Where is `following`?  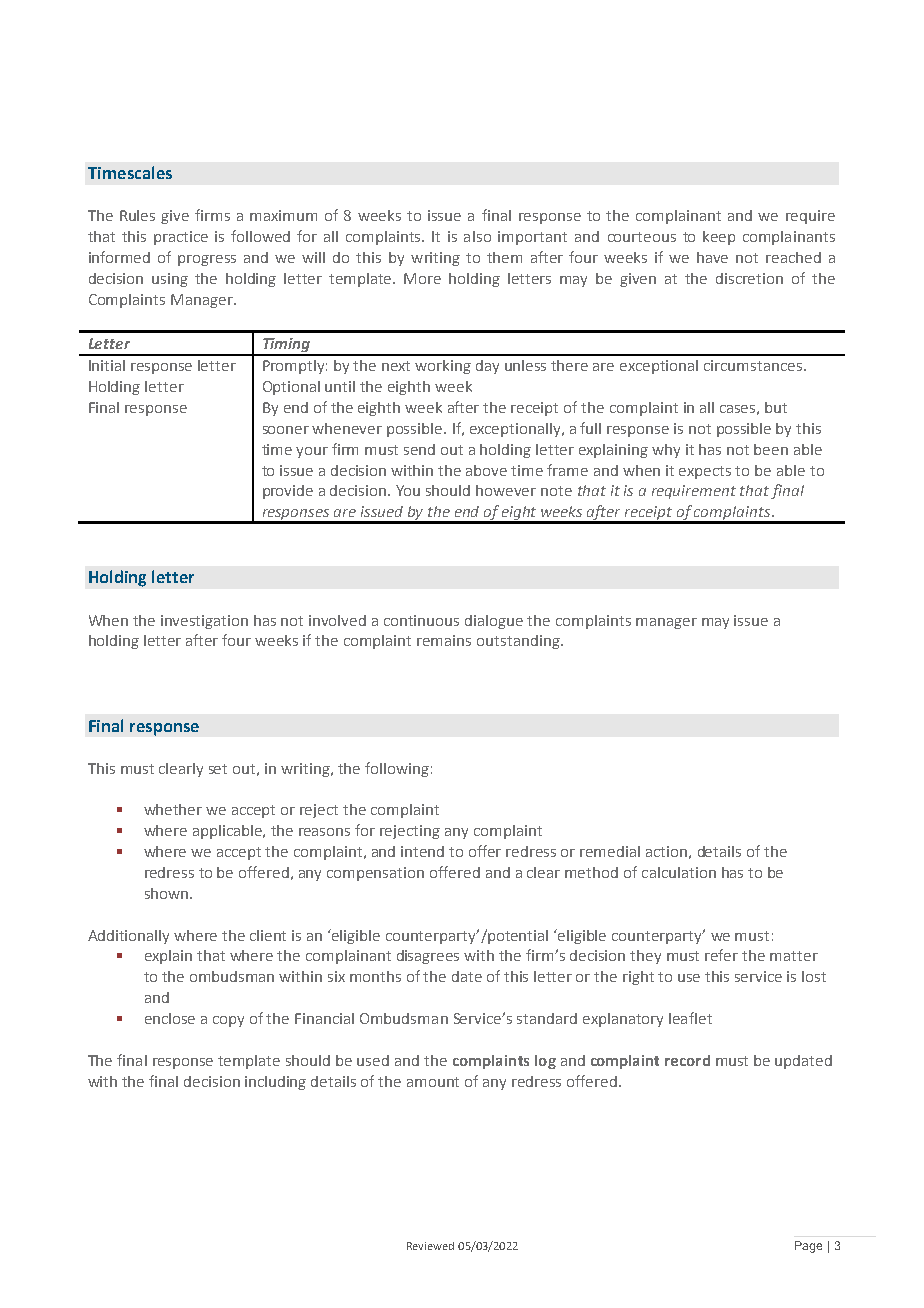 following is located at coordinates (397, 769).
